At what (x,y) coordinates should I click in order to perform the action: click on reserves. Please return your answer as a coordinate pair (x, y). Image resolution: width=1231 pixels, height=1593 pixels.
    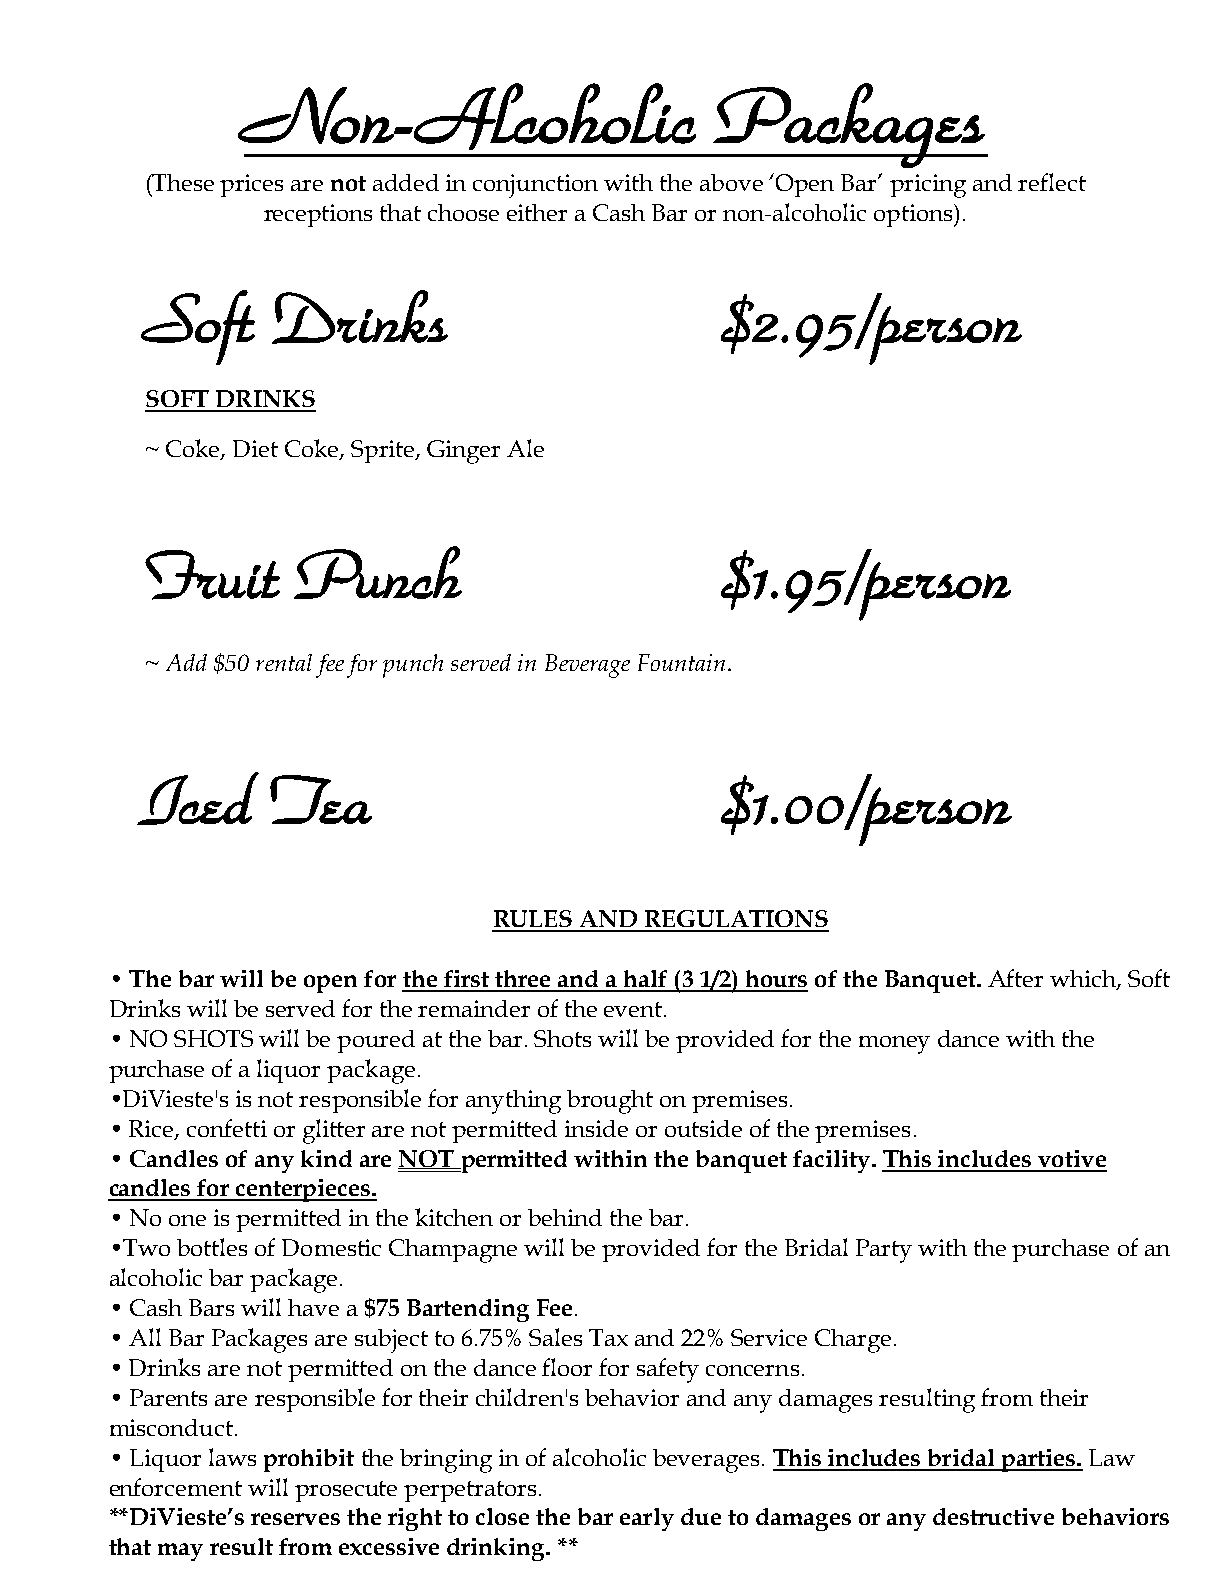
    Looking at the image, I should click on (295, 1519).
